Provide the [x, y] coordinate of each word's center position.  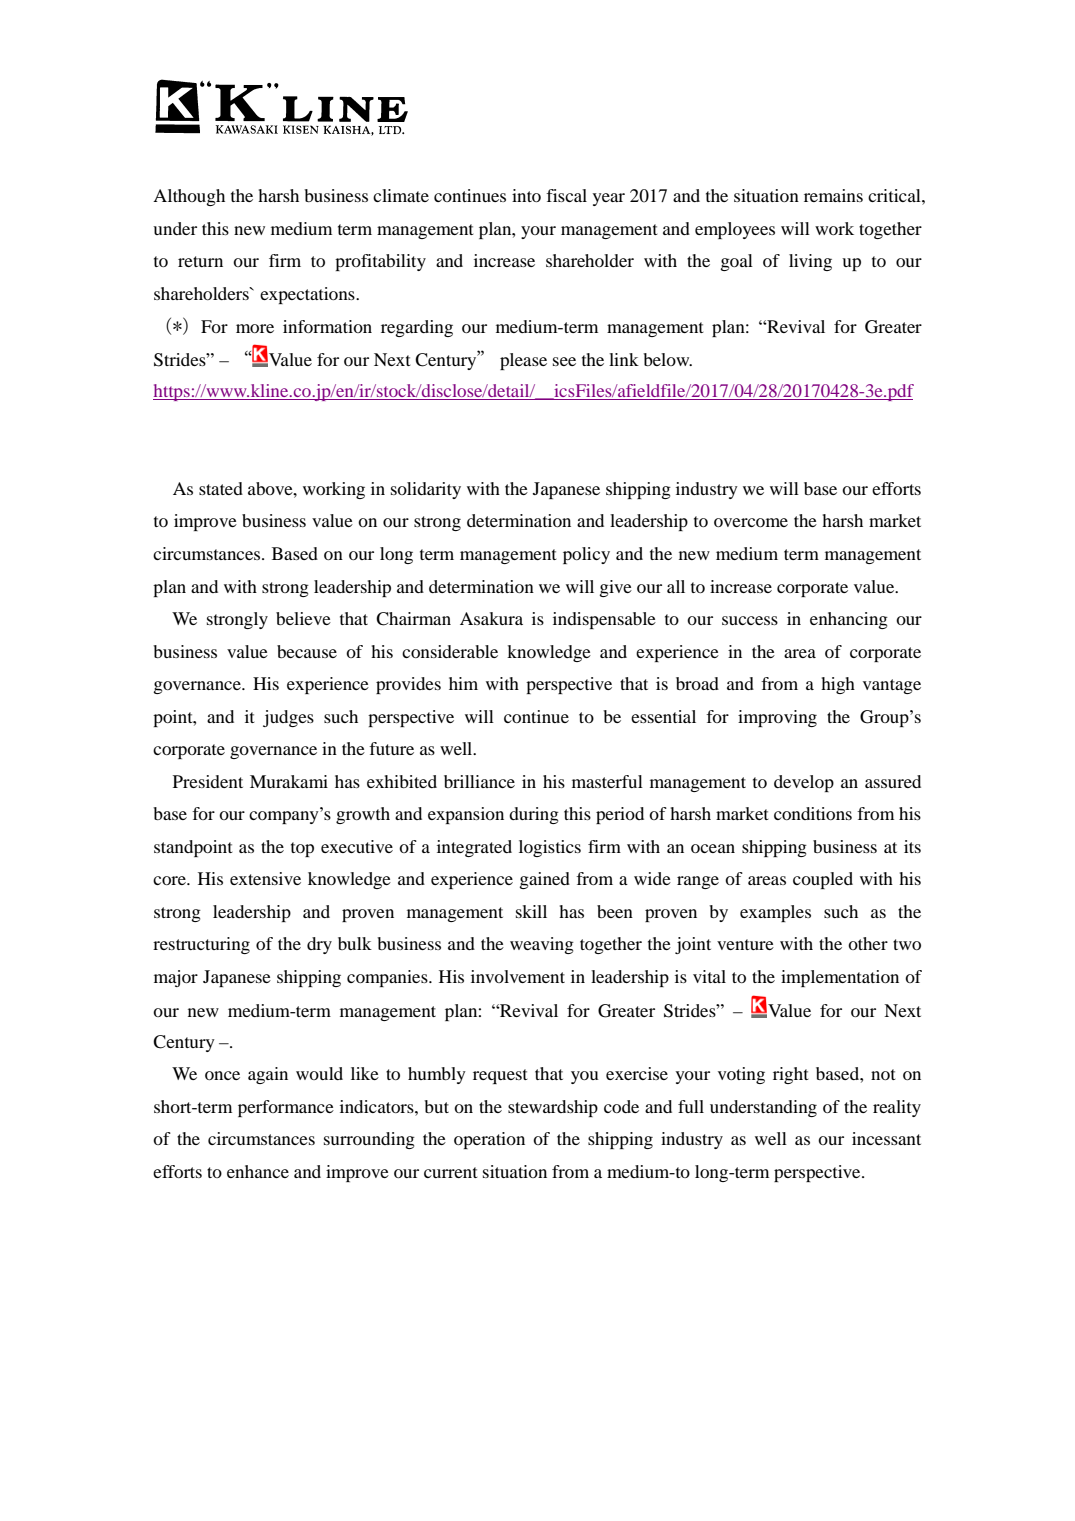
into [526, 195]
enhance [258, 1171]
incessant [886, 1138]
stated [221, 488]
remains [833, 195]
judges [288, 718]
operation [489, 1140]
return [200, 261]
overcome [751, 522]
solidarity [426, 490]
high [838, 685]
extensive [265, 878]
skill [531, 911]
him [463, 683]
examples [775, 913]
